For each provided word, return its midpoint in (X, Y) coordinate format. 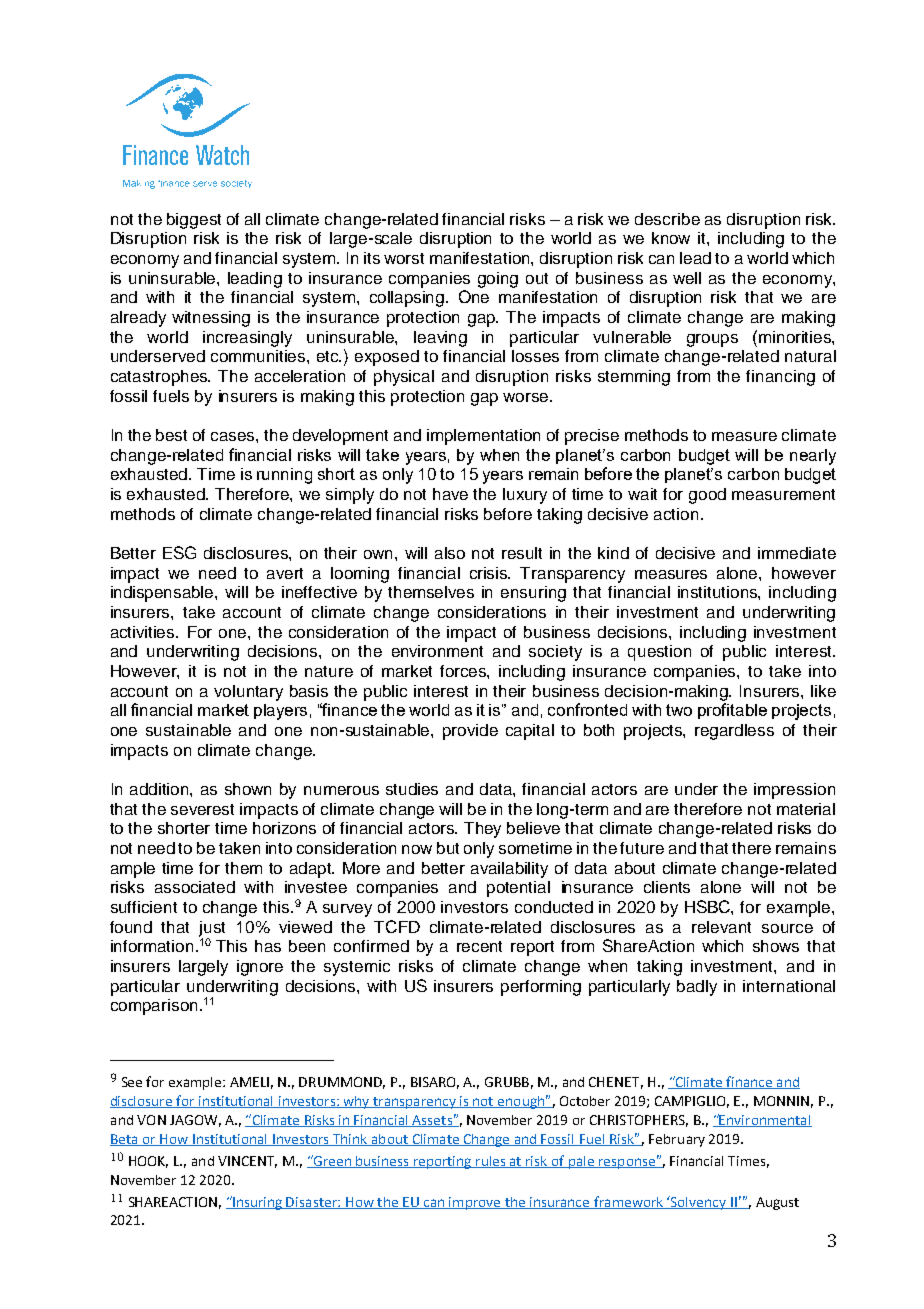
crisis (490, 573)
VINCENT (247, 1162)
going (498, 280)
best (171, 435)
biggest (194, 221)
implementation (483, 437)
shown (248, 789)
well (687, 278)
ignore (260, 968)
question (659, 653)
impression (794, 791)
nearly (813, 457)
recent (479, 946)
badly (697, 988)
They (482, 830)
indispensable (163, 594)
